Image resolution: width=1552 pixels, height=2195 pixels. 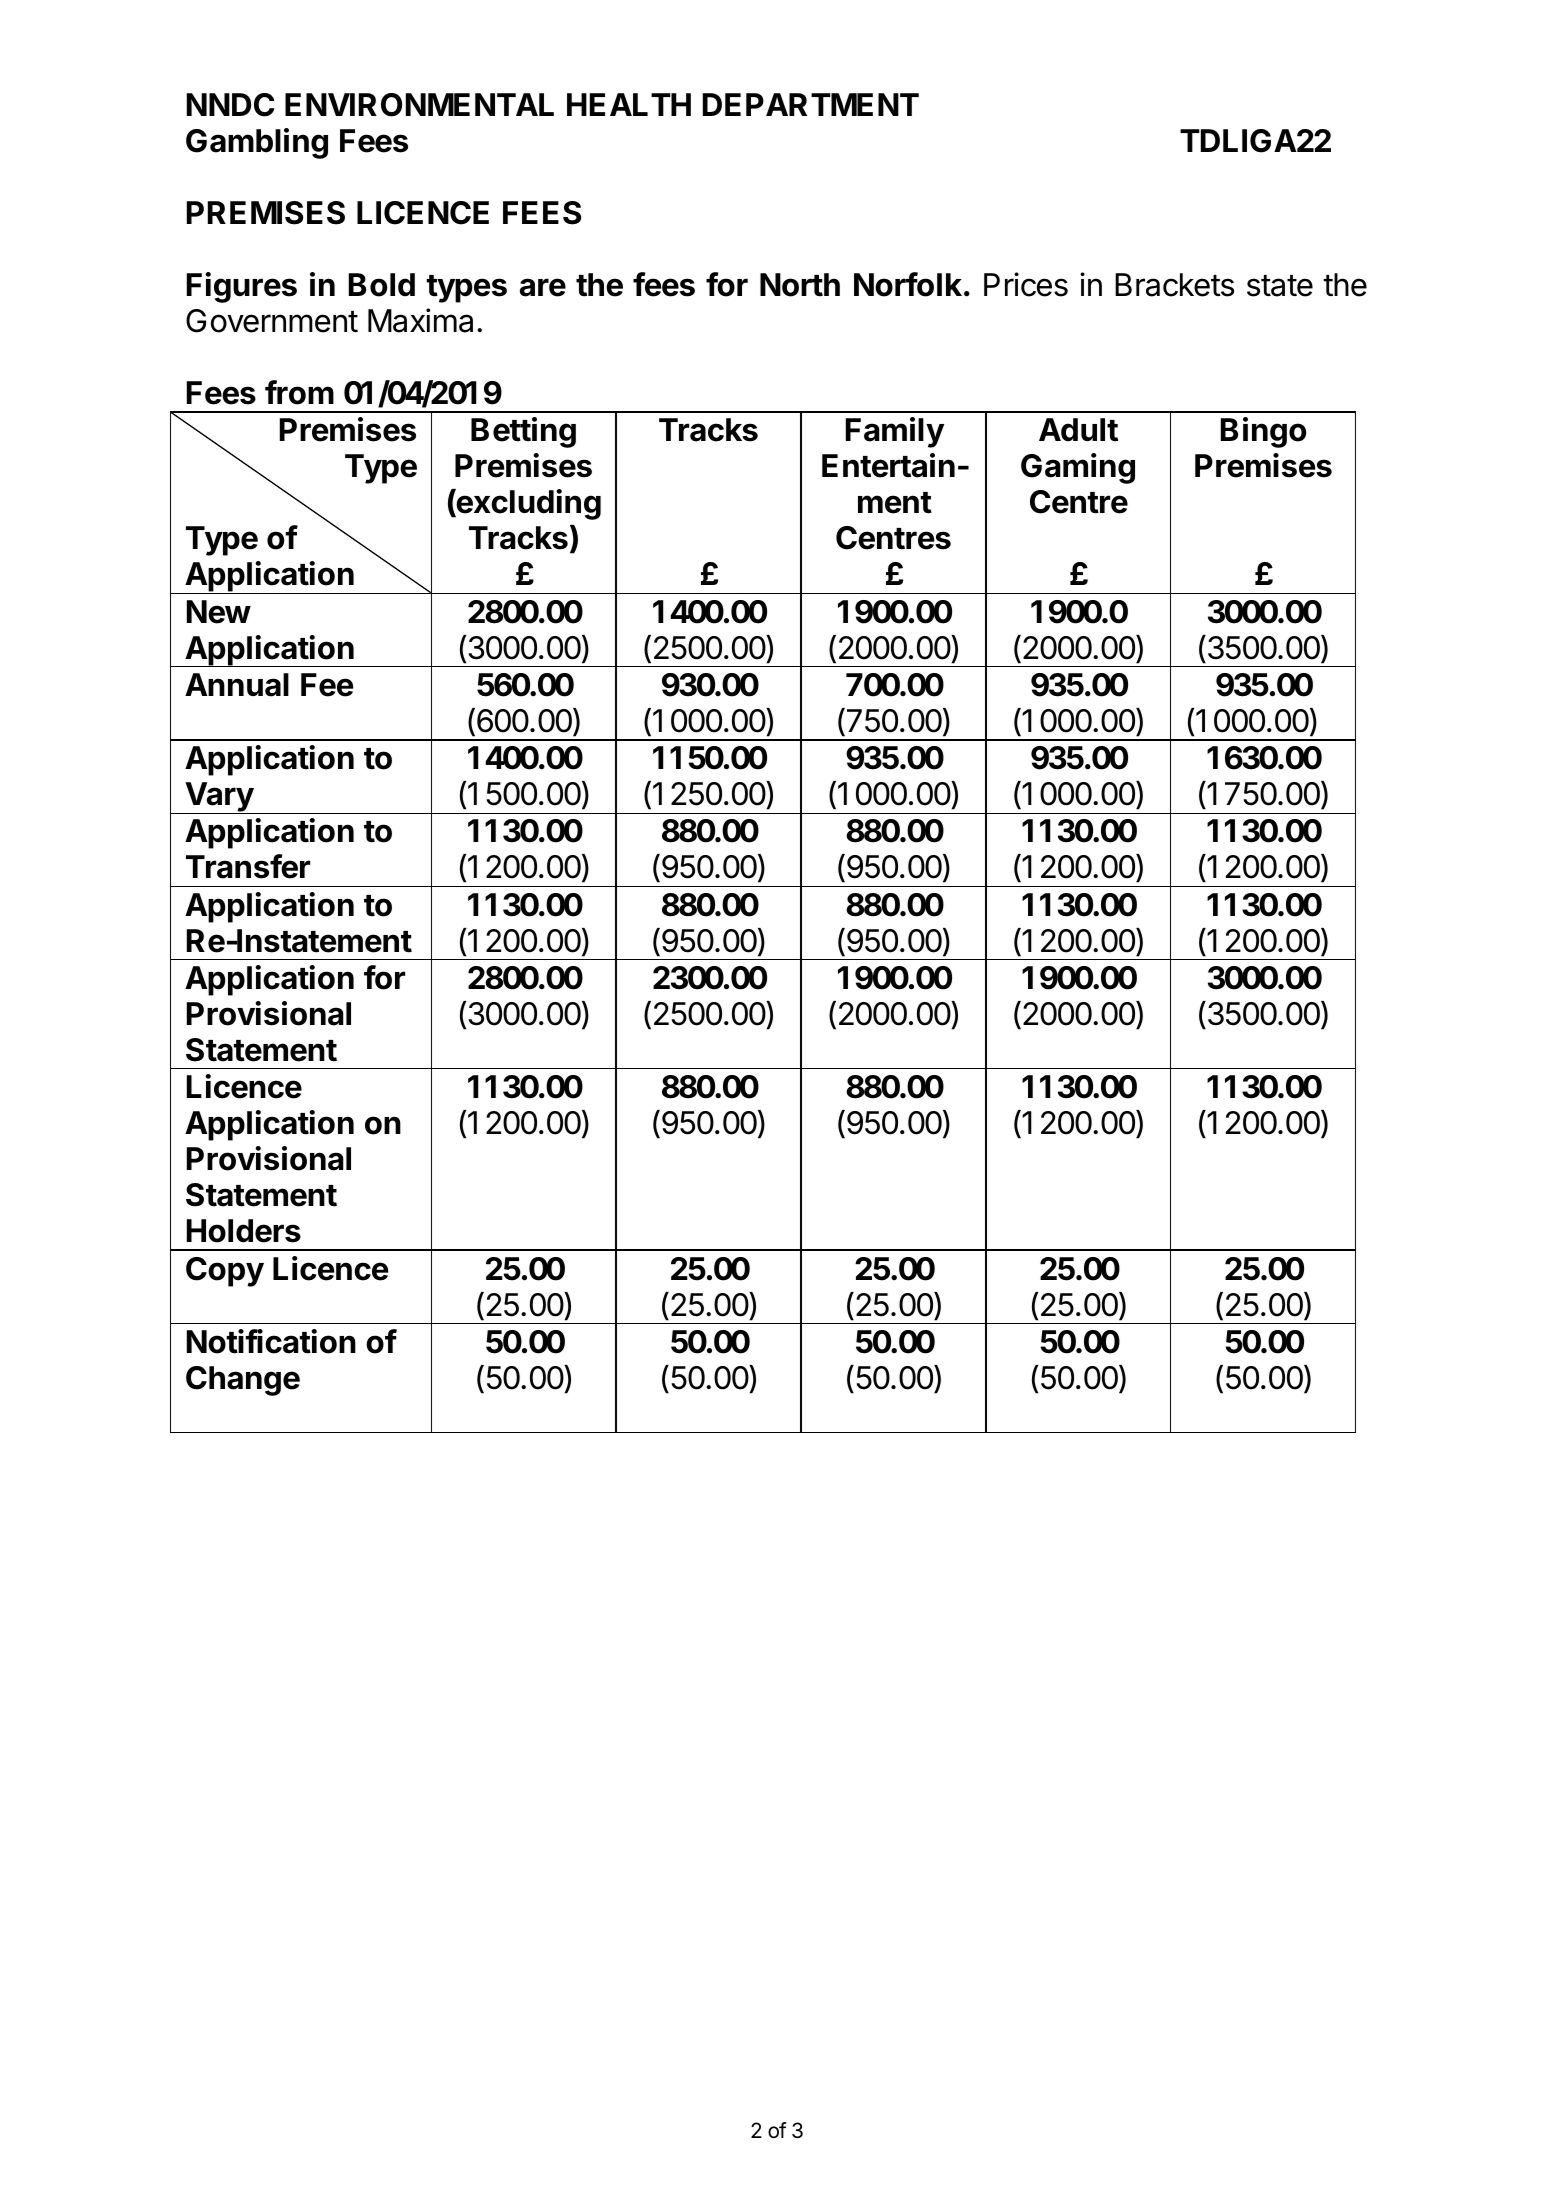 I want to click on Notification, so click(x=271, y=1341).
